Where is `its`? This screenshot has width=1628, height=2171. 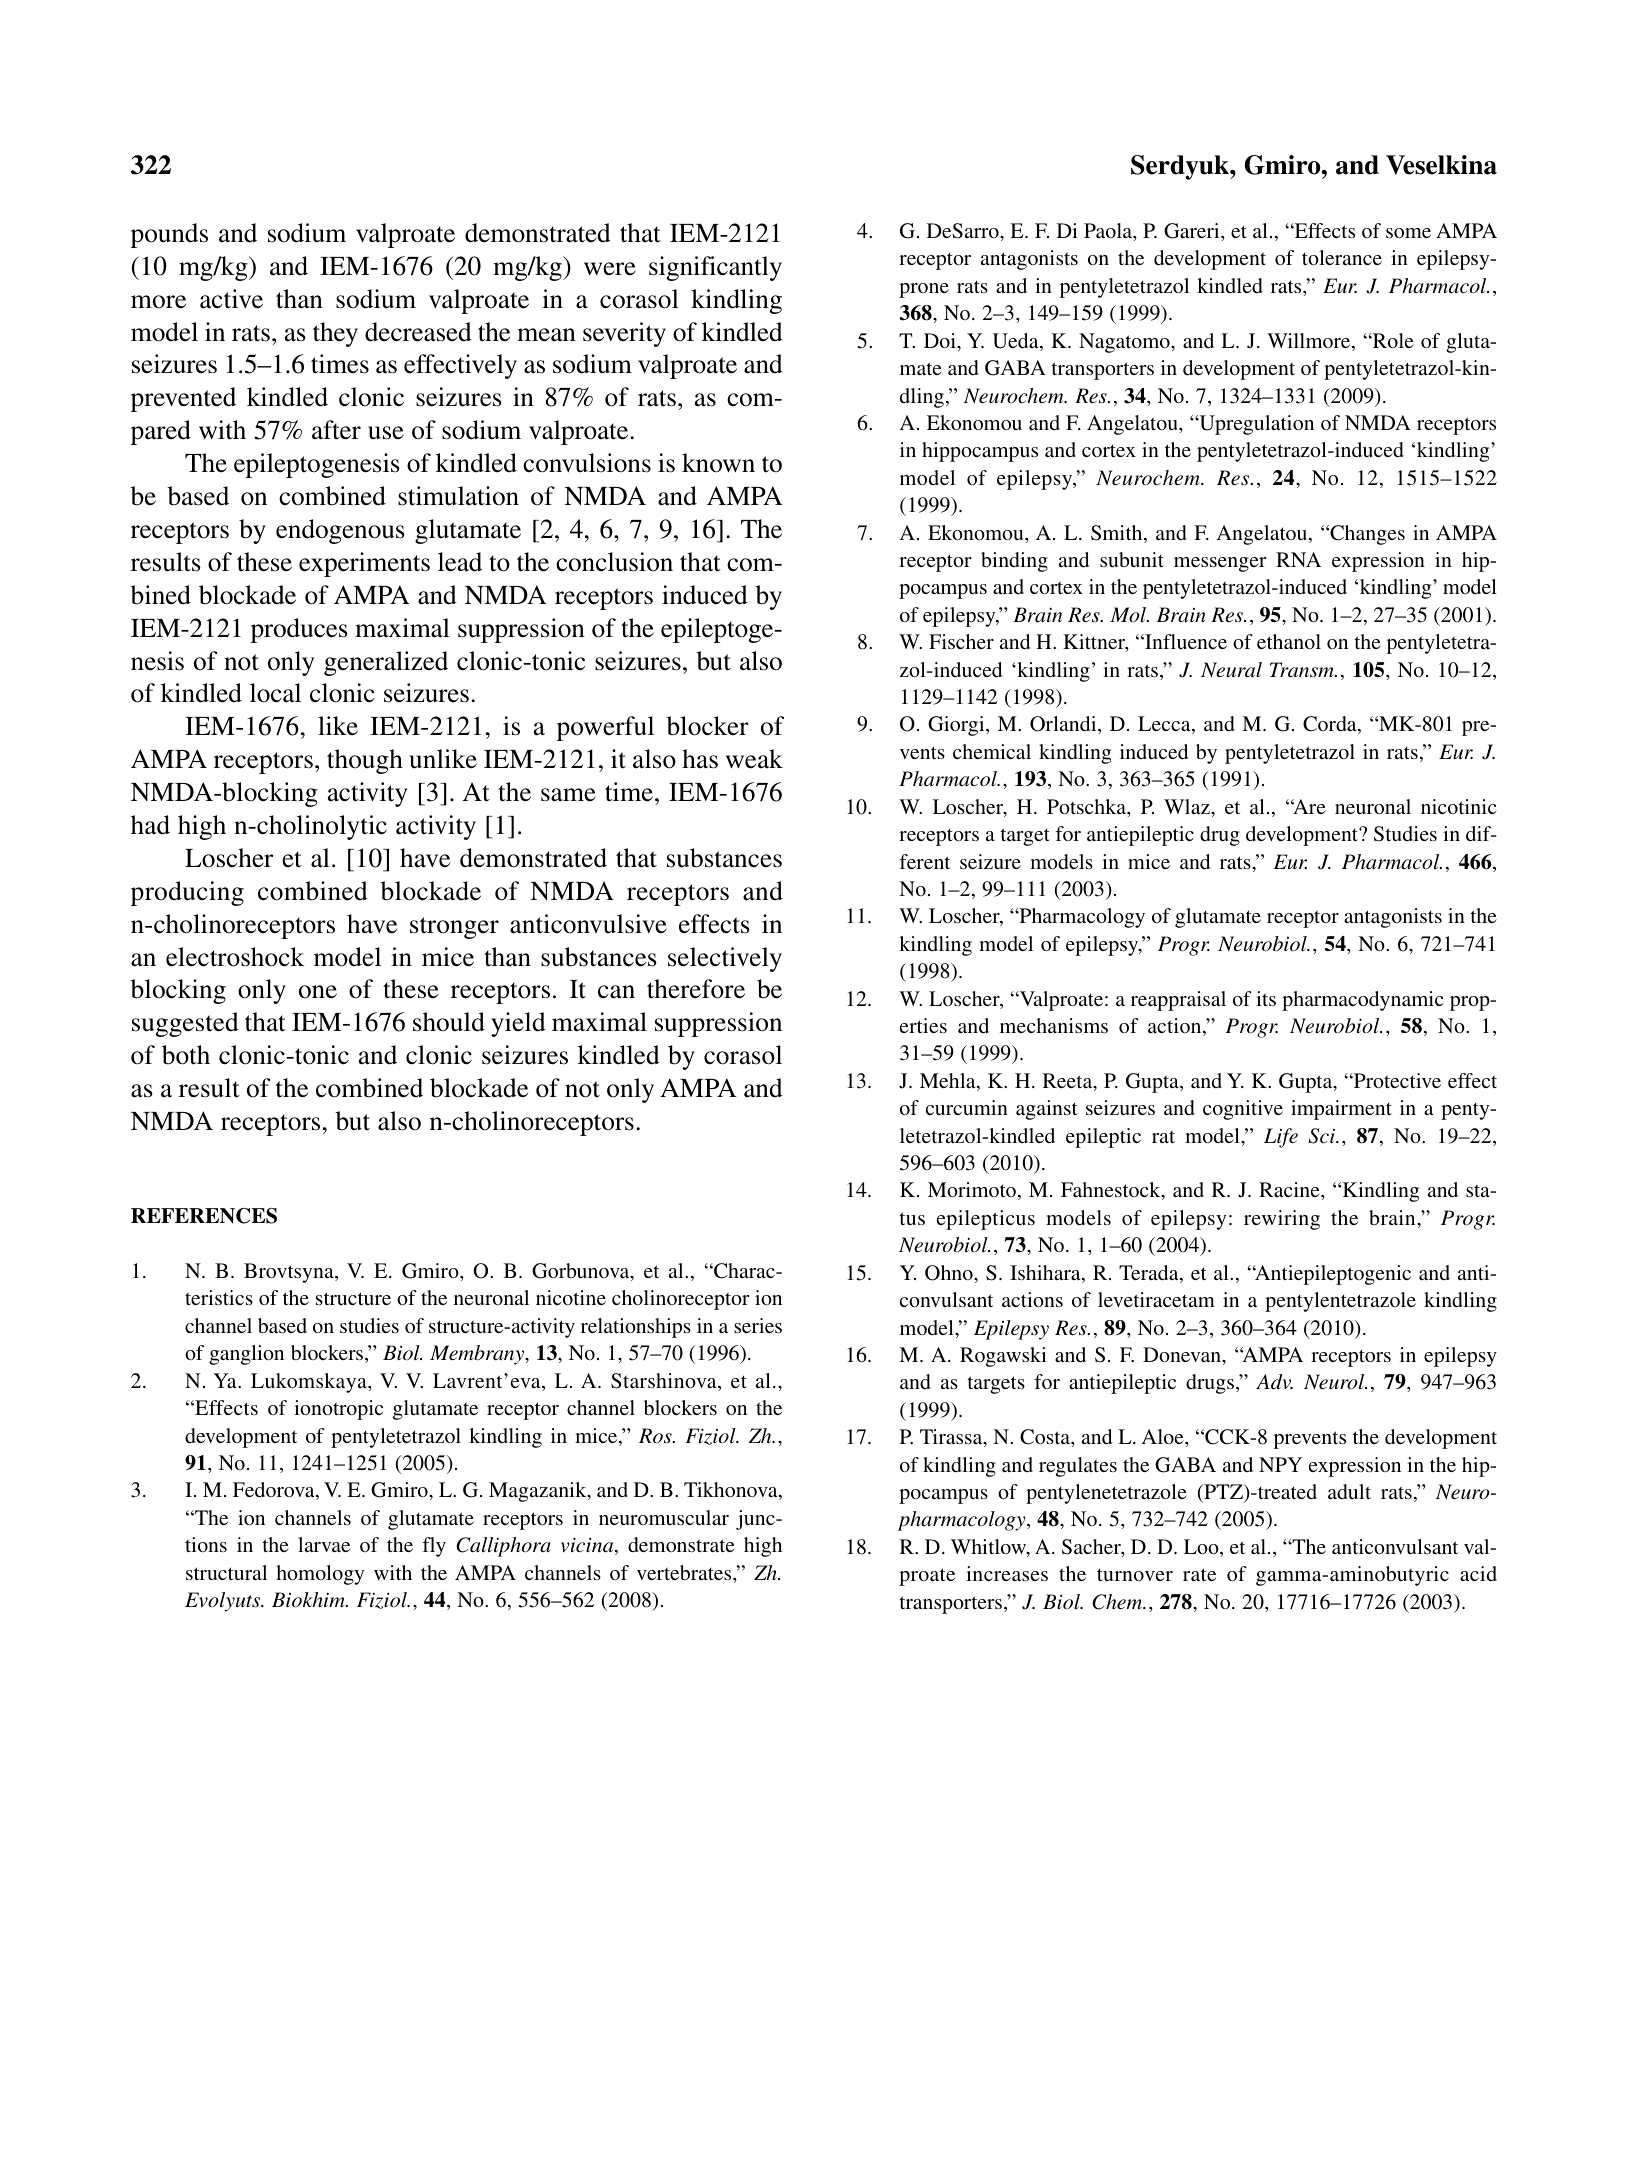
its is located at coordinates (1266, 998).
